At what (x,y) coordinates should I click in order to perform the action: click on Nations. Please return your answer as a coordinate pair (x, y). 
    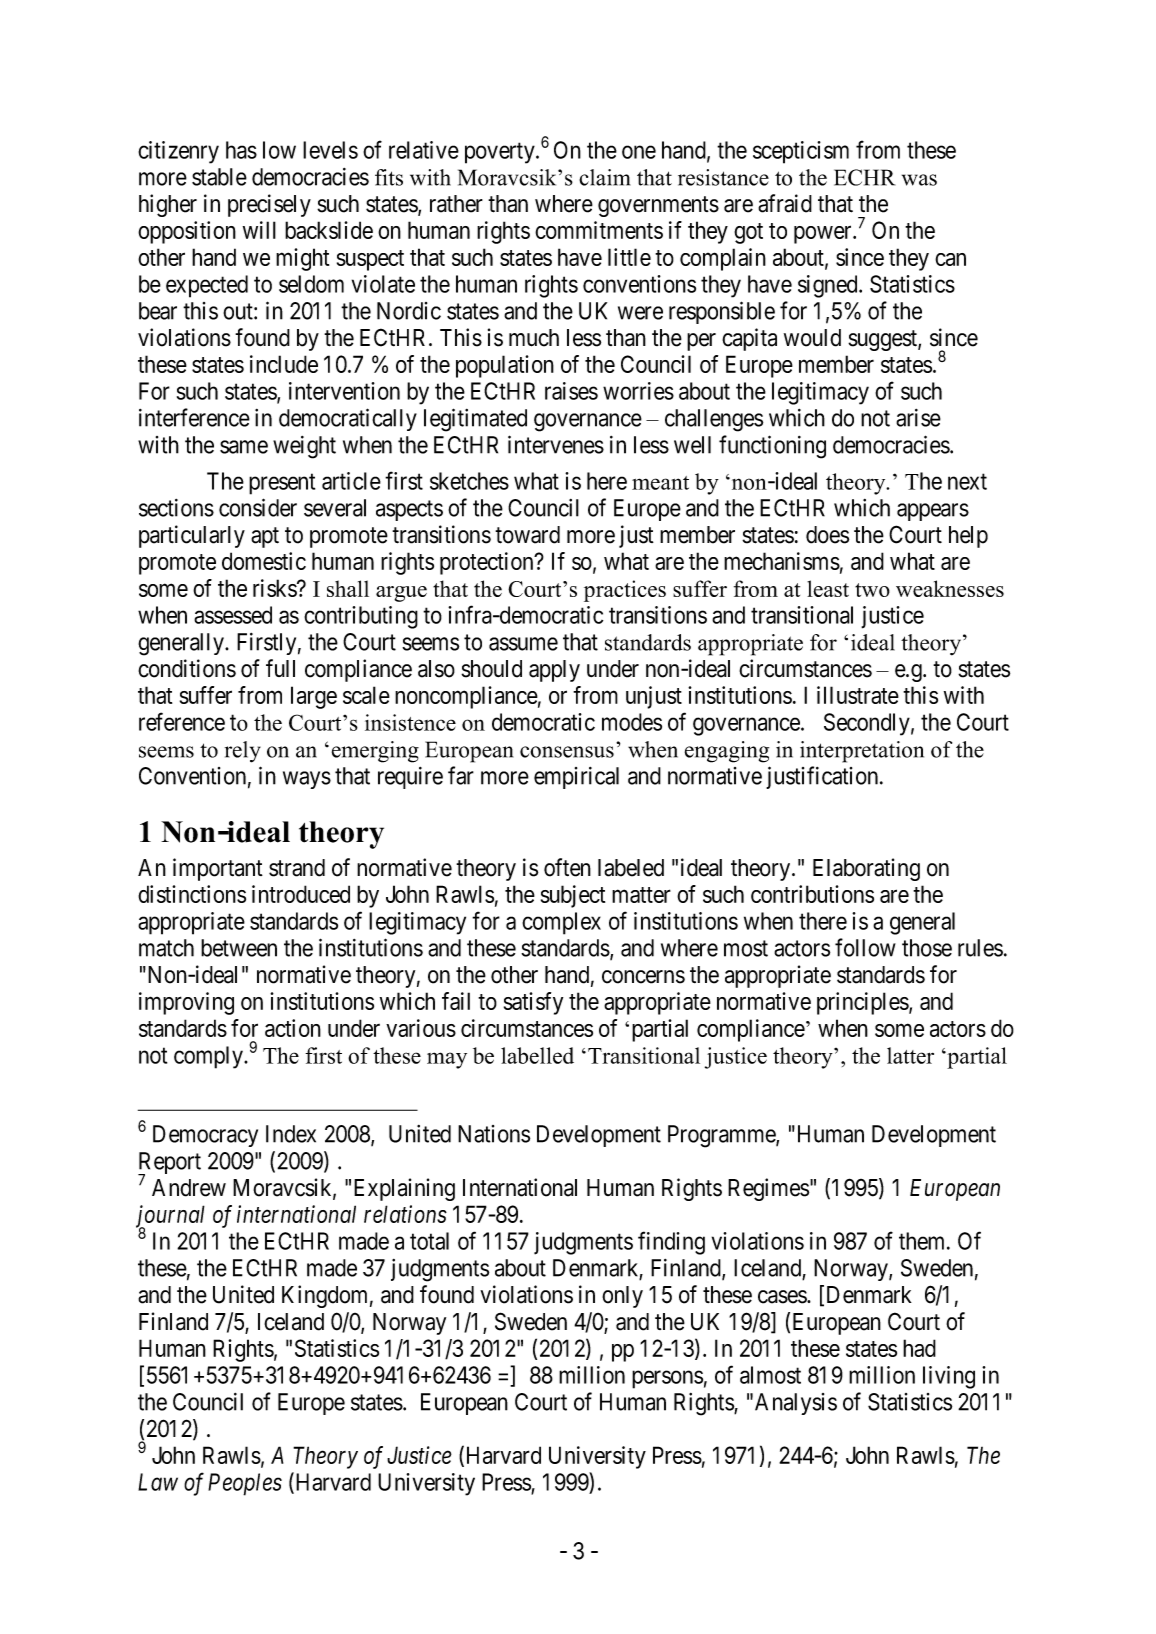
    Looking at the image, I should click on (494, 1134).
